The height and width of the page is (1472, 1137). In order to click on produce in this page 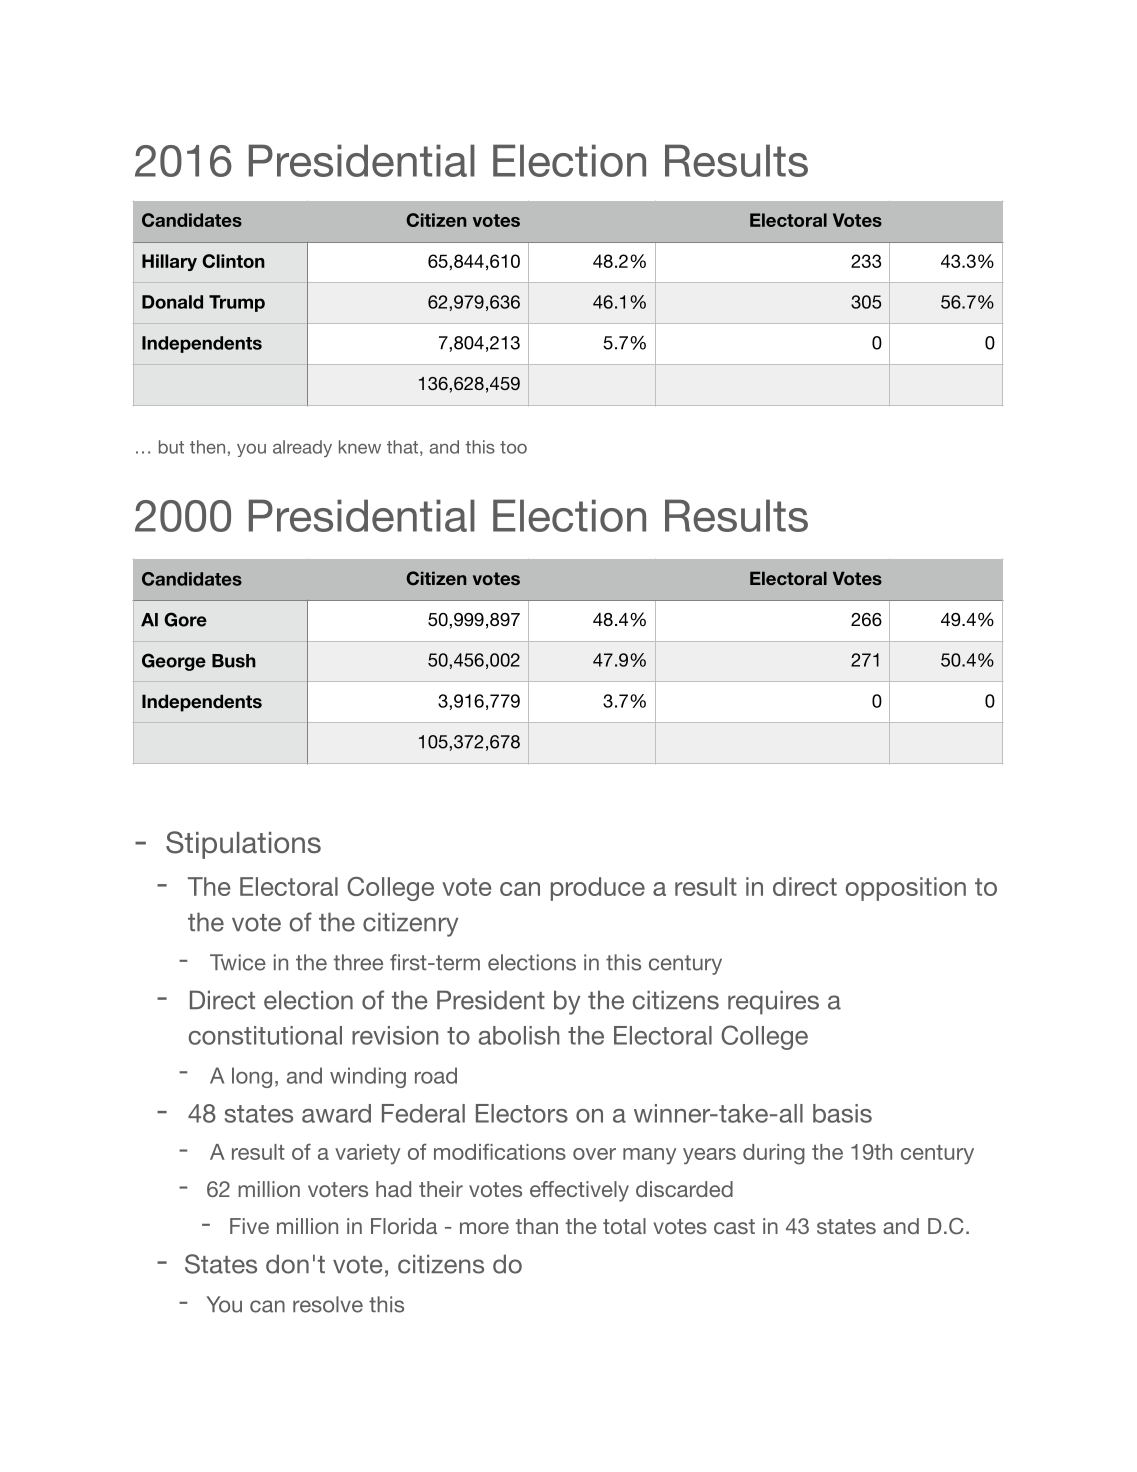, I will do `click(598, 889)`.
